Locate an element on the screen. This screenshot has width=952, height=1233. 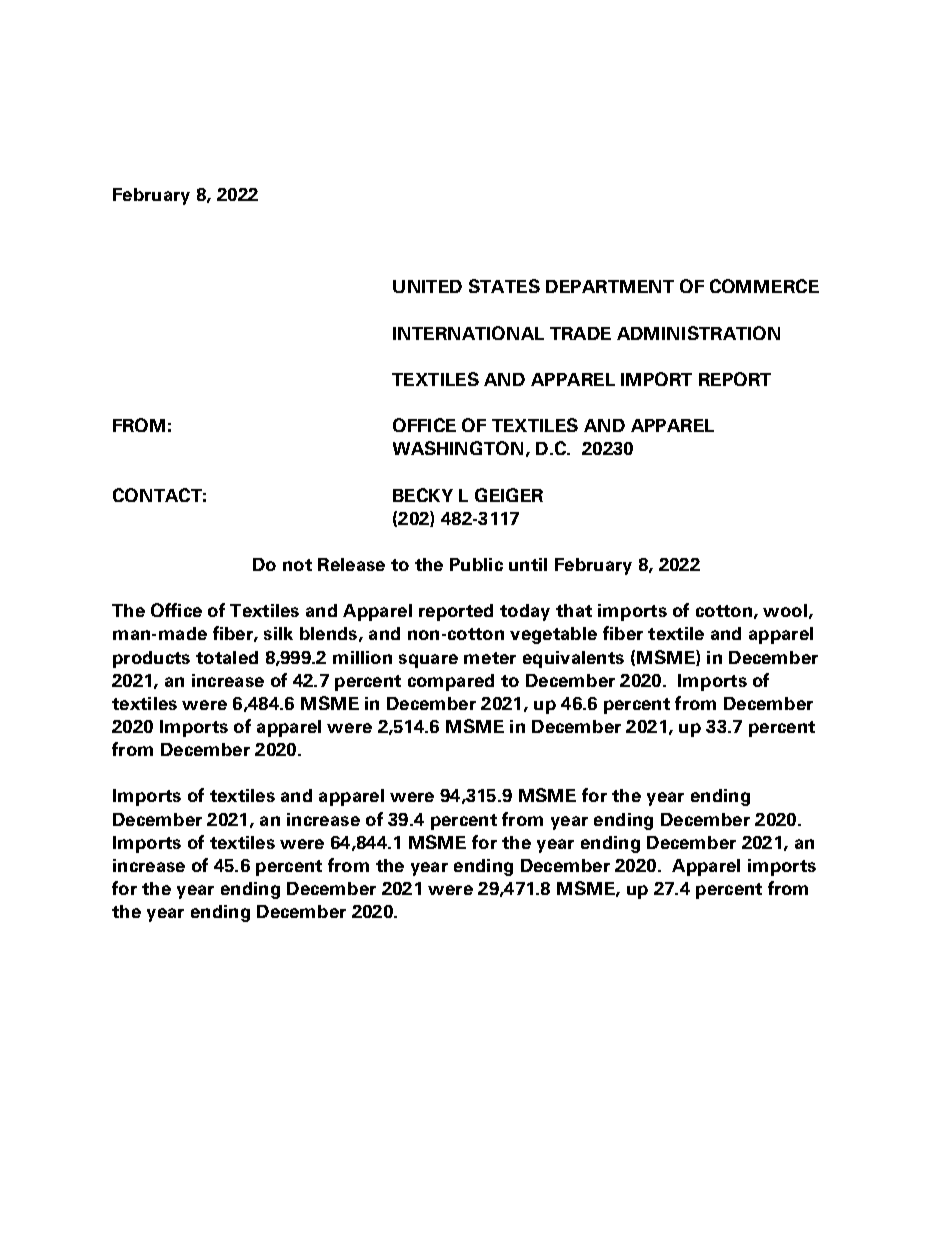
not is located at coordinates (297, 565).
